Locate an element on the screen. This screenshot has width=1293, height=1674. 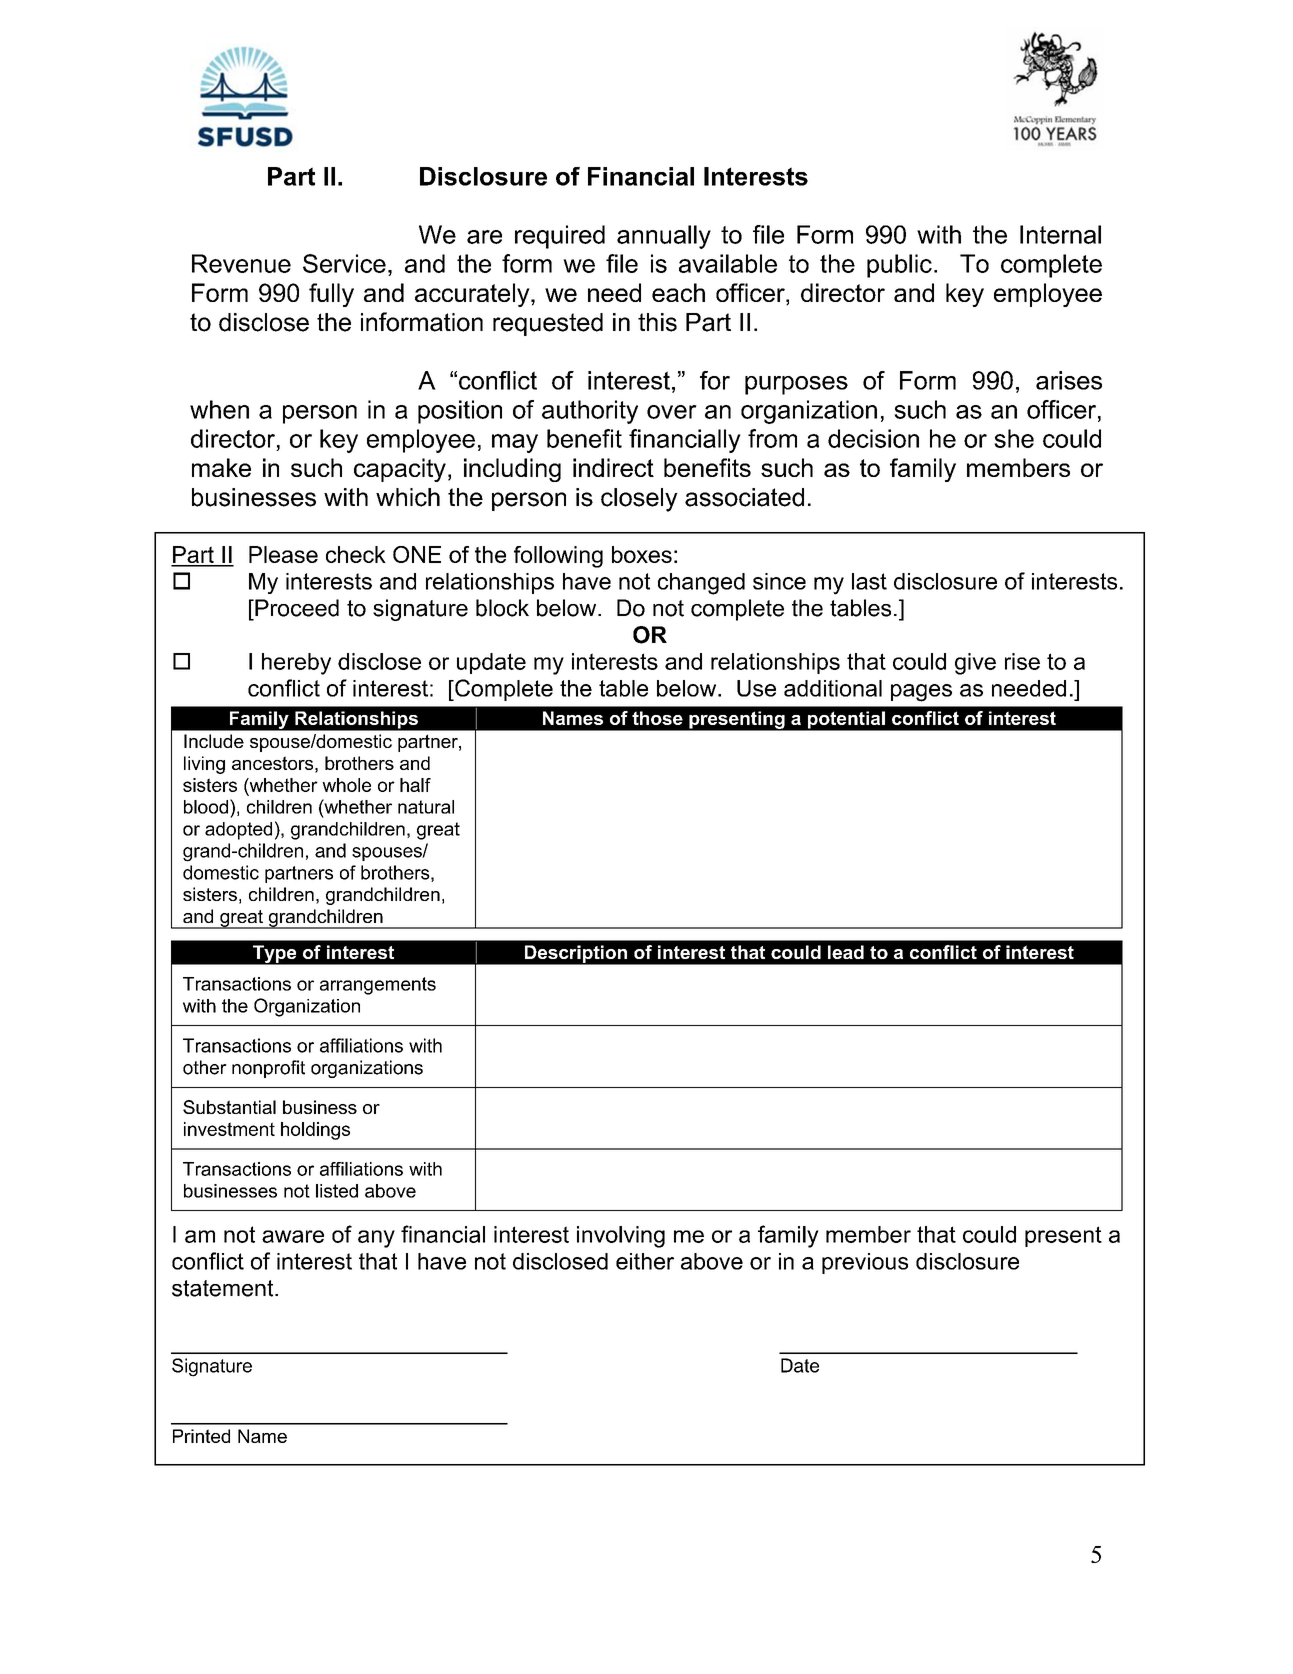
Service is located at coordinates (344, 263).
